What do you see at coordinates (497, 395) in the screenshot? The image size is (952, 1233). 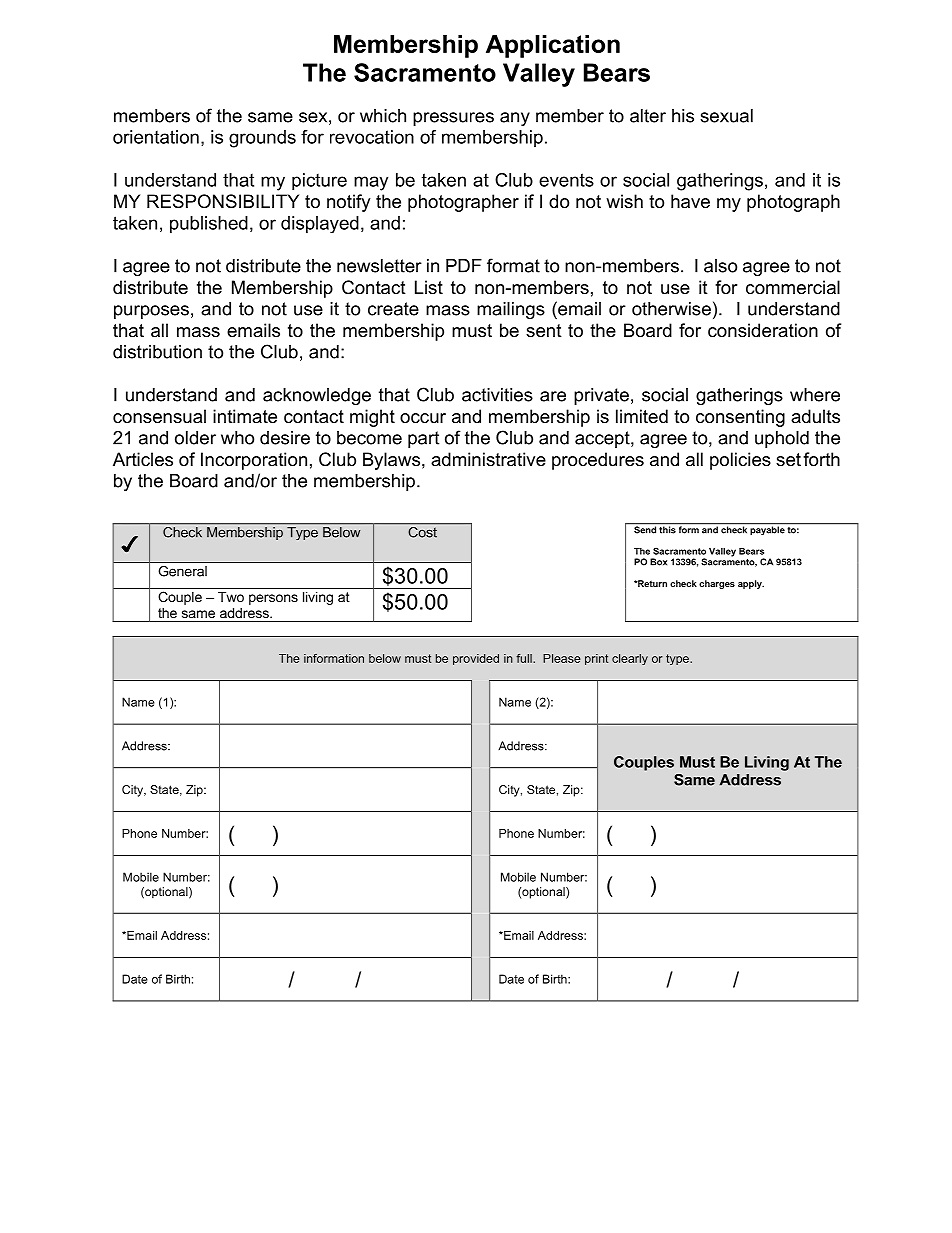 I see `activities` at bounding box center [497, 395].
